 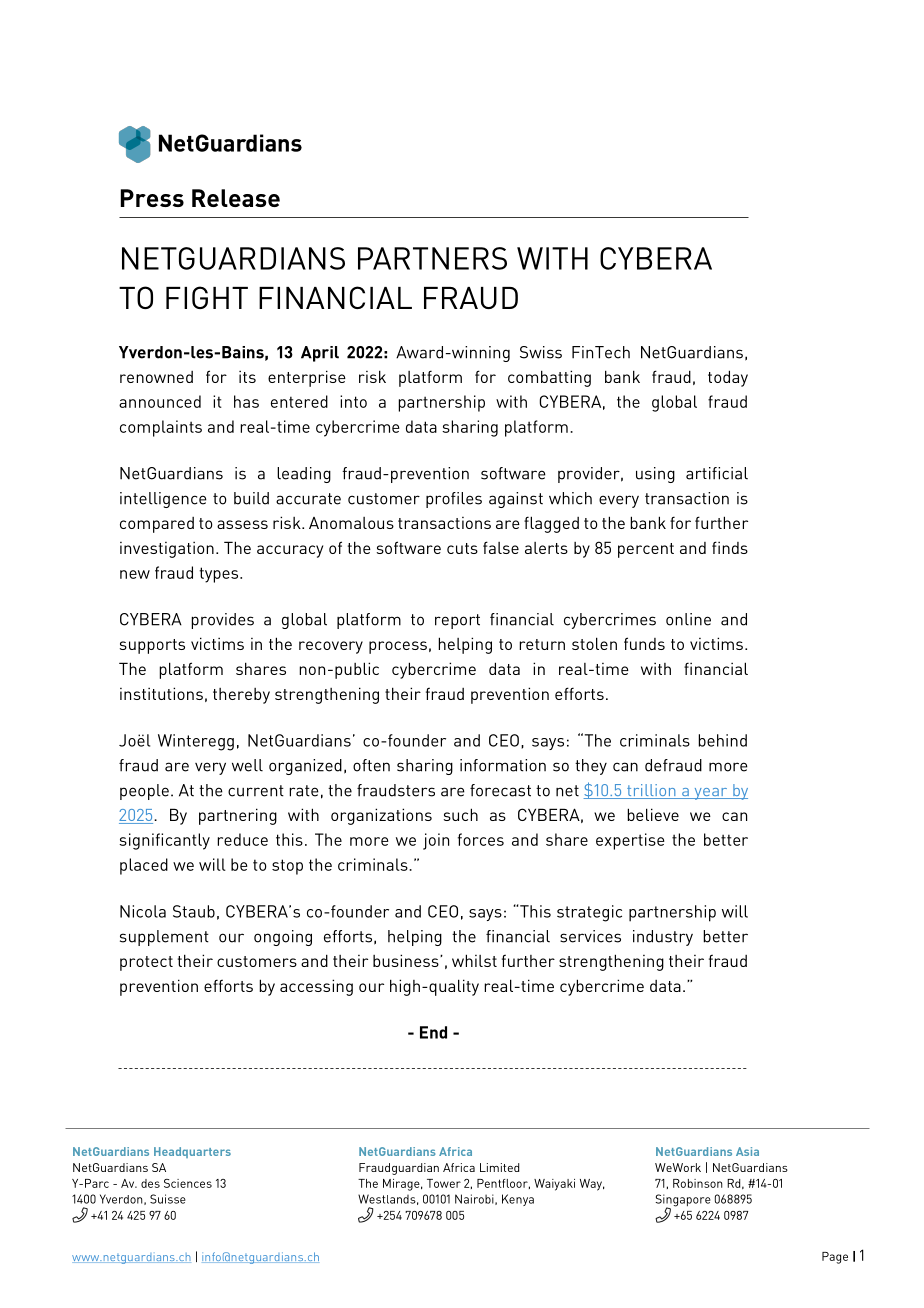 I want to click on behind, so click(x=722, y=740).
